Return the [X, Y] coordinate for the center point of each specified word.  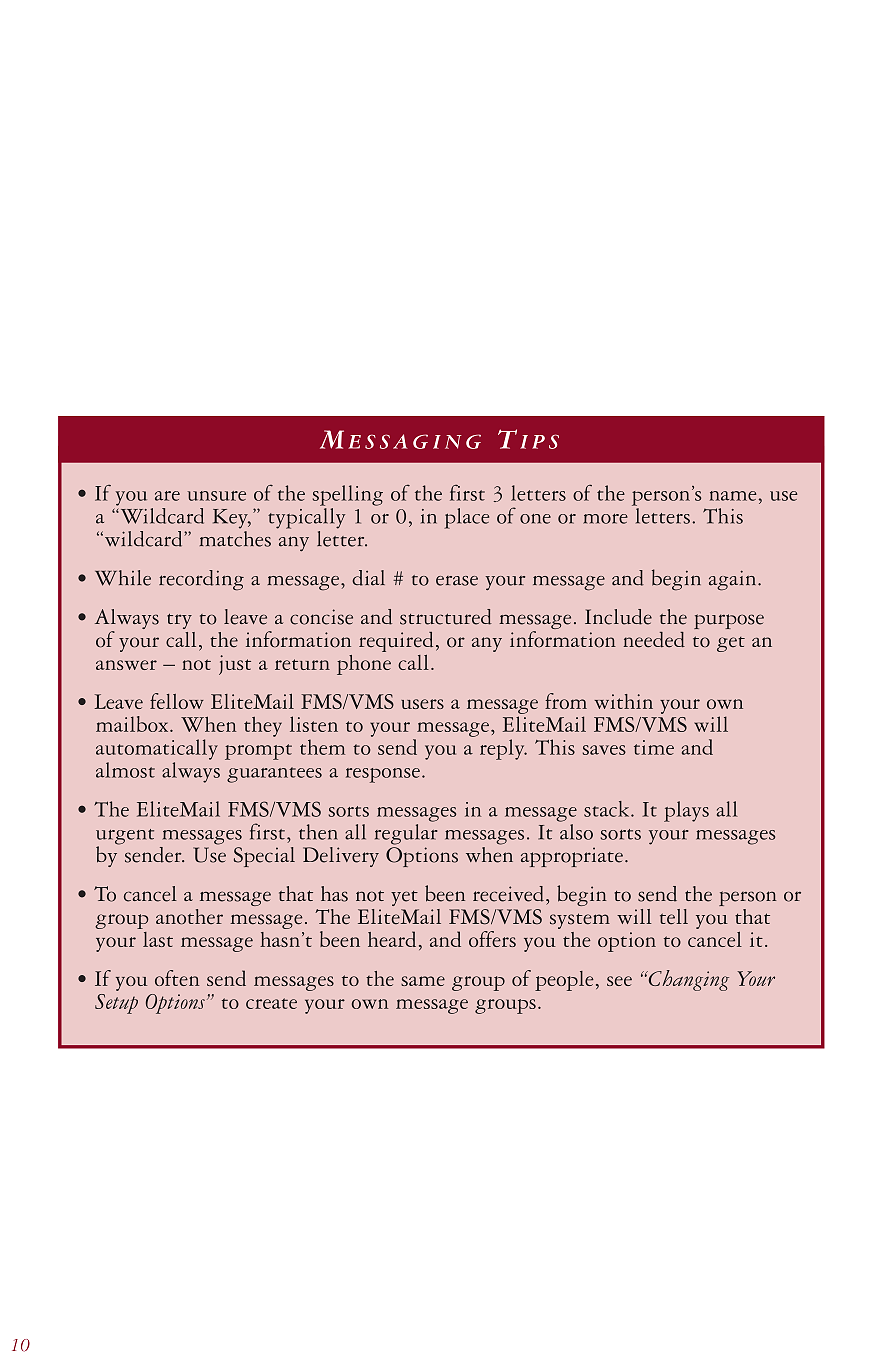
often [177, 978]
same [423, 981]
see [619, 981]
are [167, 496]
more [605, 519]
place [466, 518]
